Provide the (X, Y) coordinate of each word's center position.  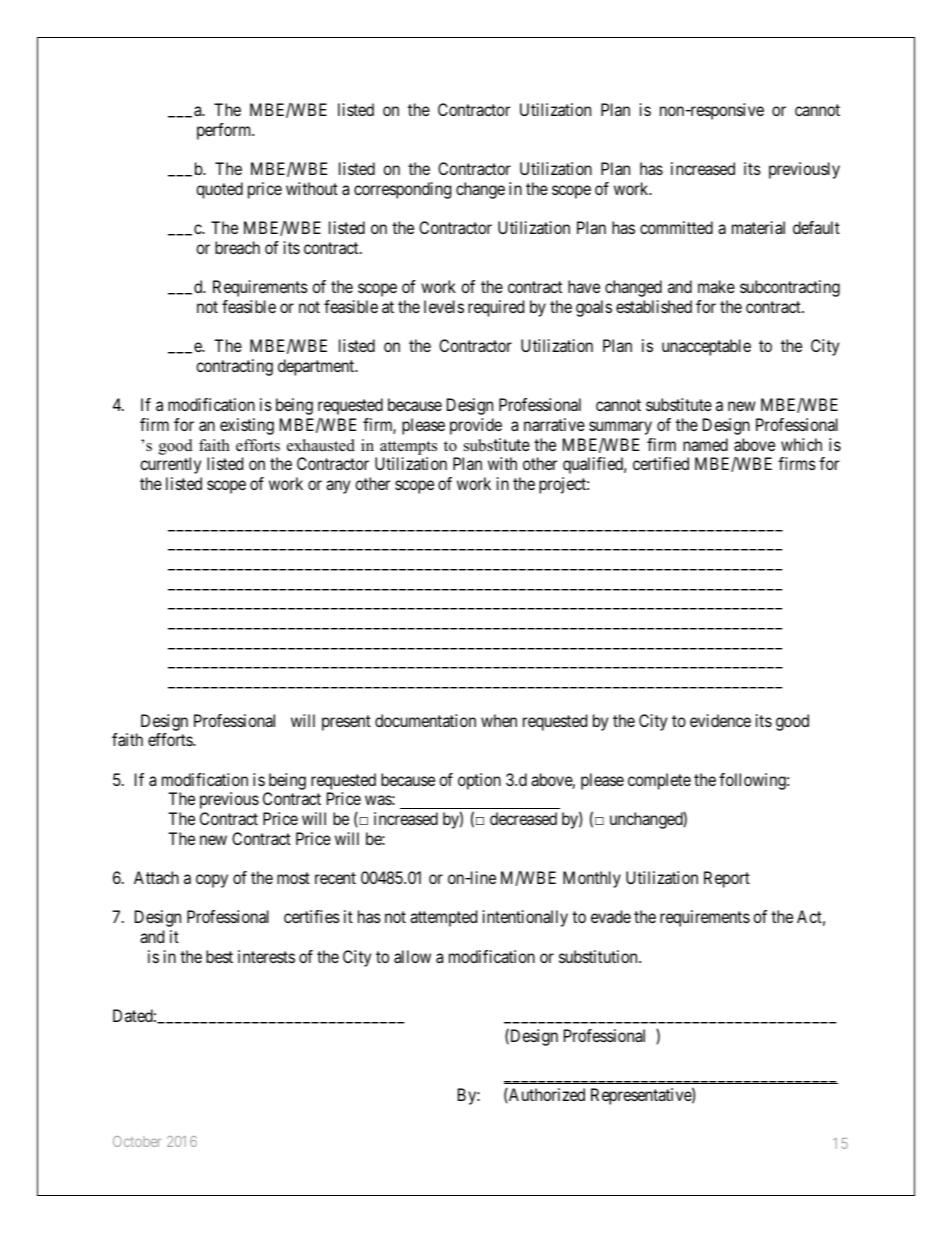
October (137, 1141)
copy (212, 881)
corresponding (402, 190)
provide (476, 426)
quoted (219, 190)
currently (170, 465)
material (758, 227)
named (705, 444)
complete (659, 781)
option (479, 781)
